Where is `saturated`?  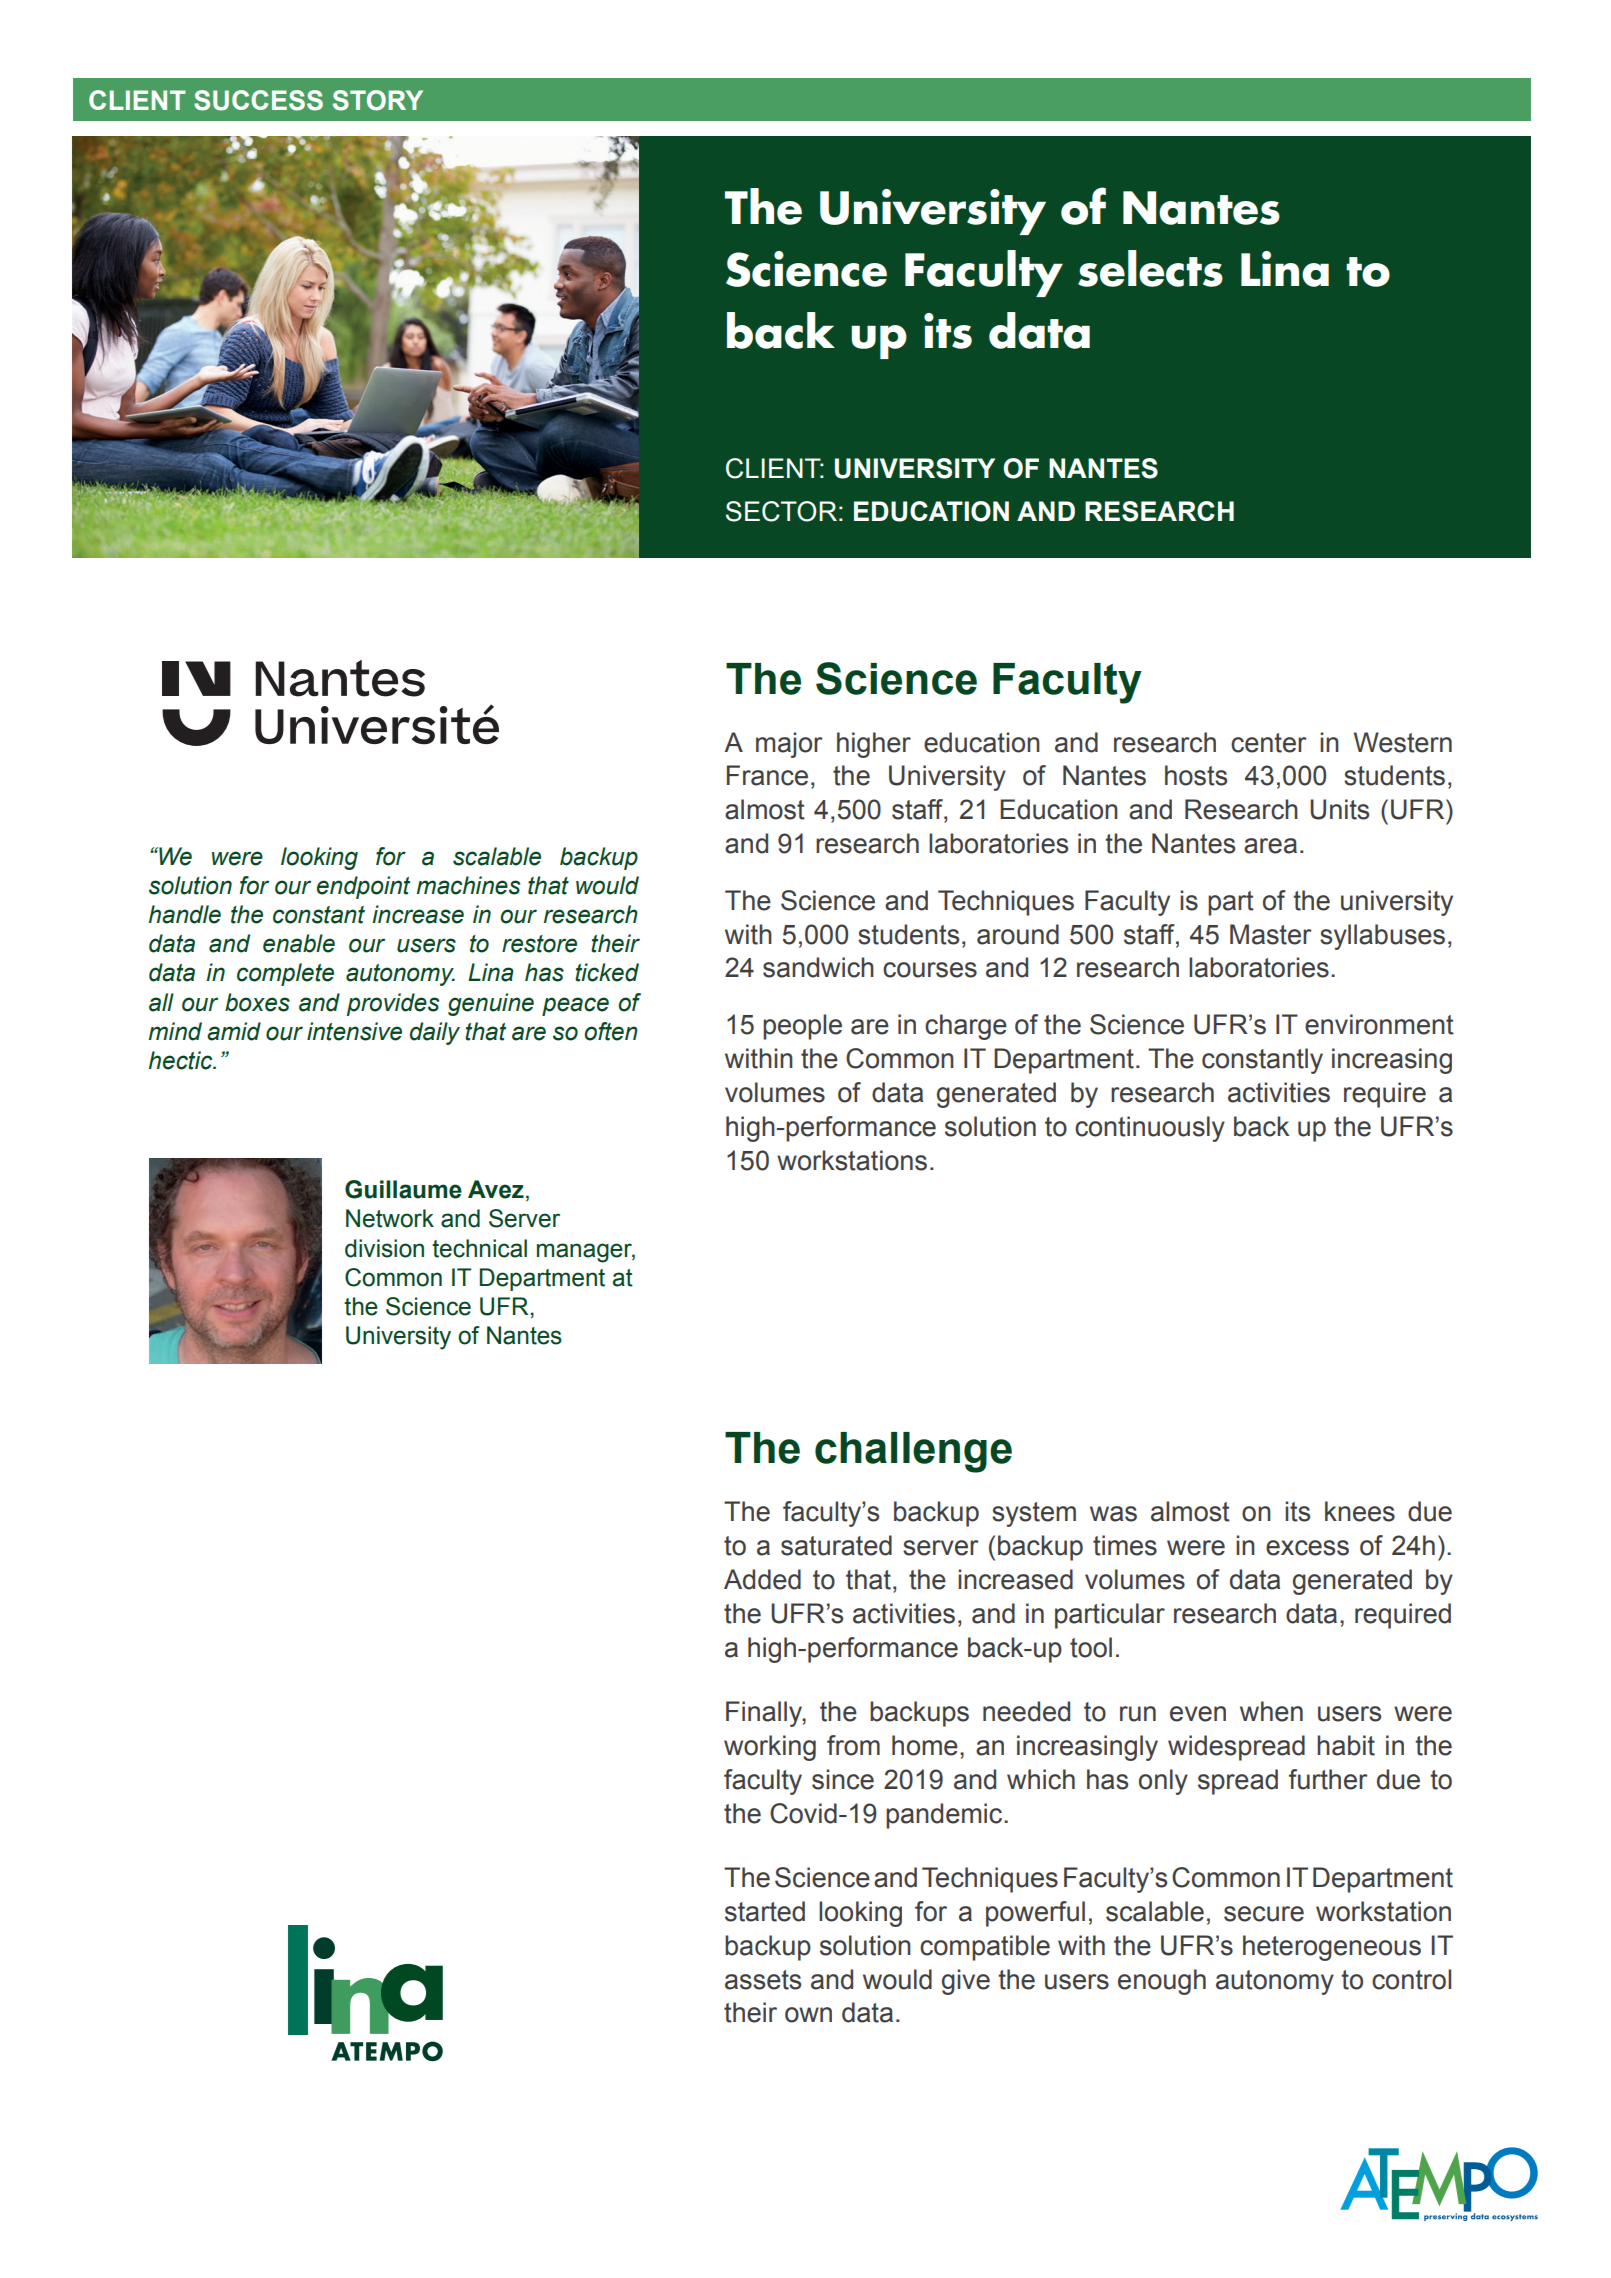 saturated is located at coordinates (836, 1545).
